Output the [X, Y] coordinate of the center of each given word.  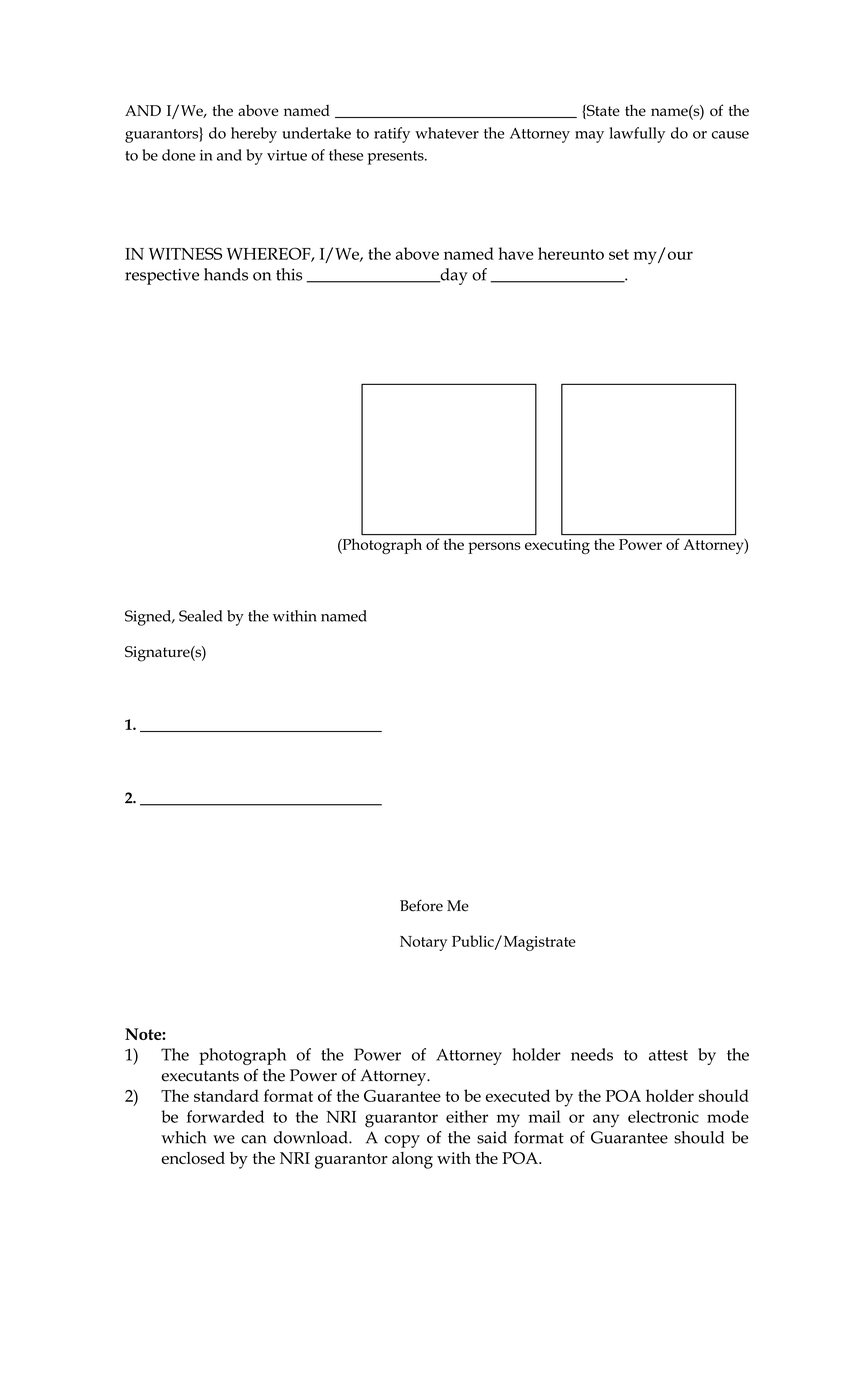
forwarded [225, 1116]
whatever [447, 133]
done [178, 155]
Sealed [200, 616]
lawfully [637, 135]
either [467, 1116]
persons [494, 548]
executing [557, 546]
